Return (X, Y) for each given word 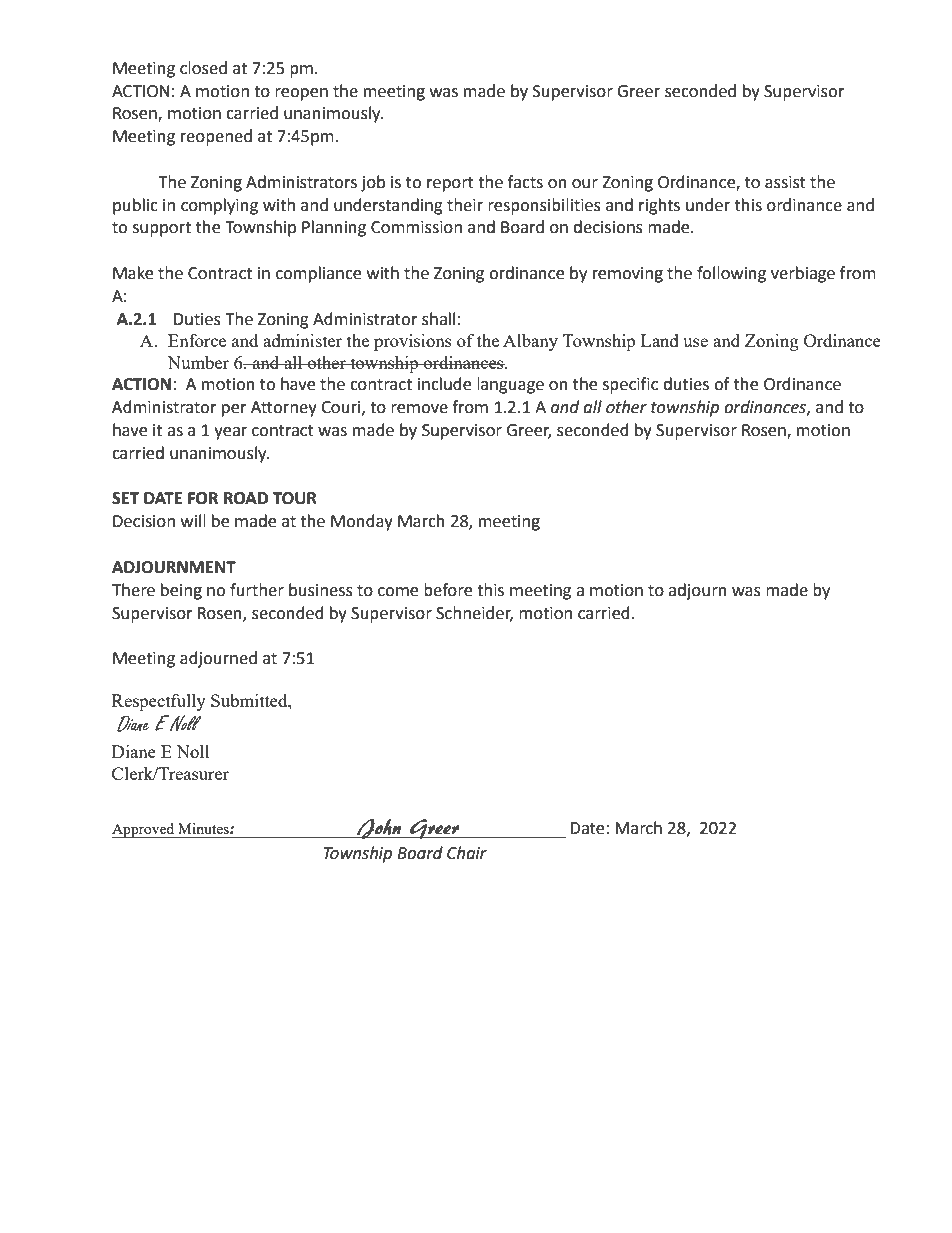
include (444, 384)
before (448, 590)
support (162, 229)
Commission (416, 227)
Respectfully (159, 702)
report (450, 184)
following (731, 274)
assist (785, 182)
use (695, 342)
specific (630, 385)
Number (198, 362)
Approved (144, 830)
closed (203, 68)
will (193, 520)
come (398, 592)
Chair (467, 853)
